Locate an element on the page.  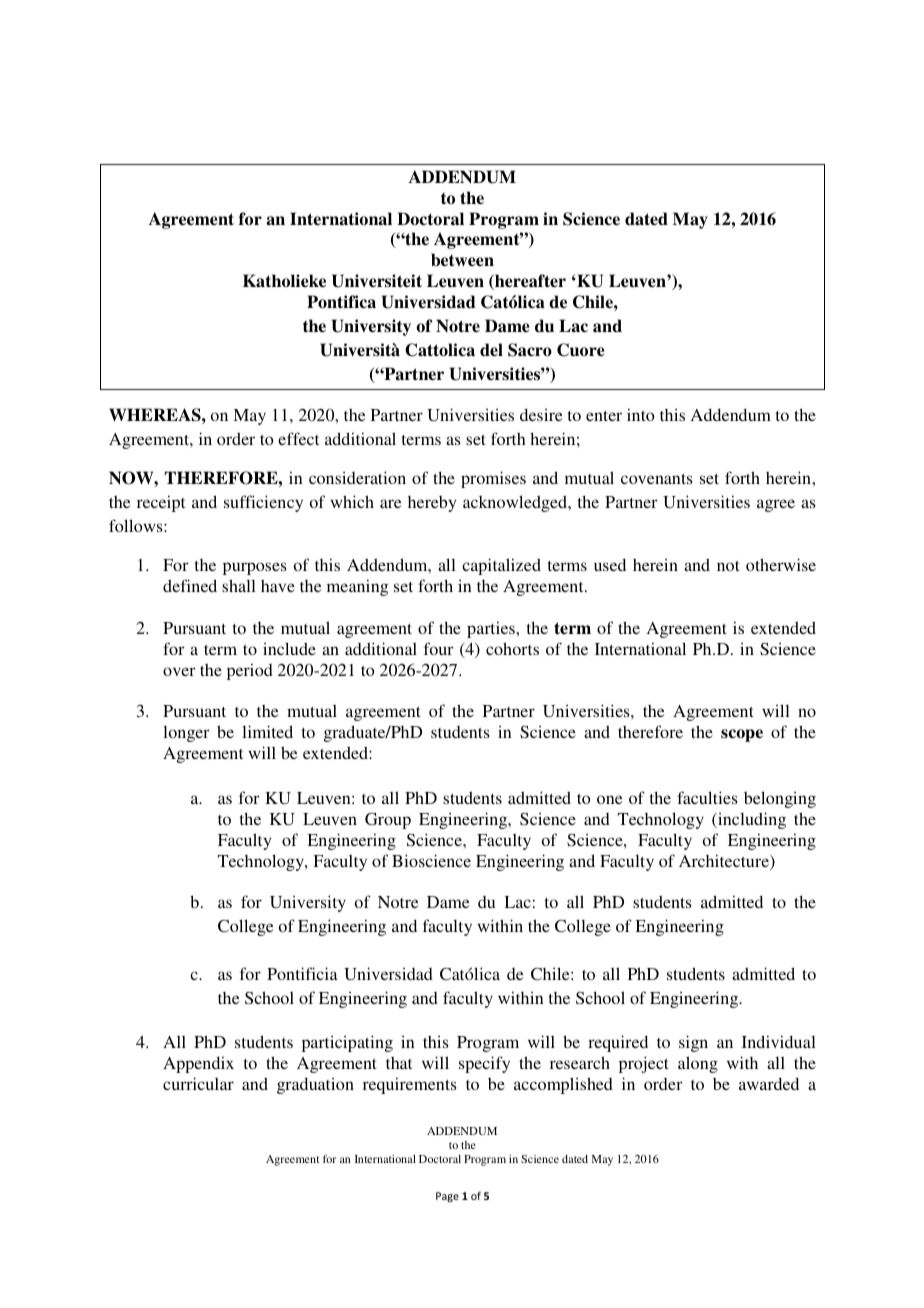
four is located at coordinates (439, 648).
